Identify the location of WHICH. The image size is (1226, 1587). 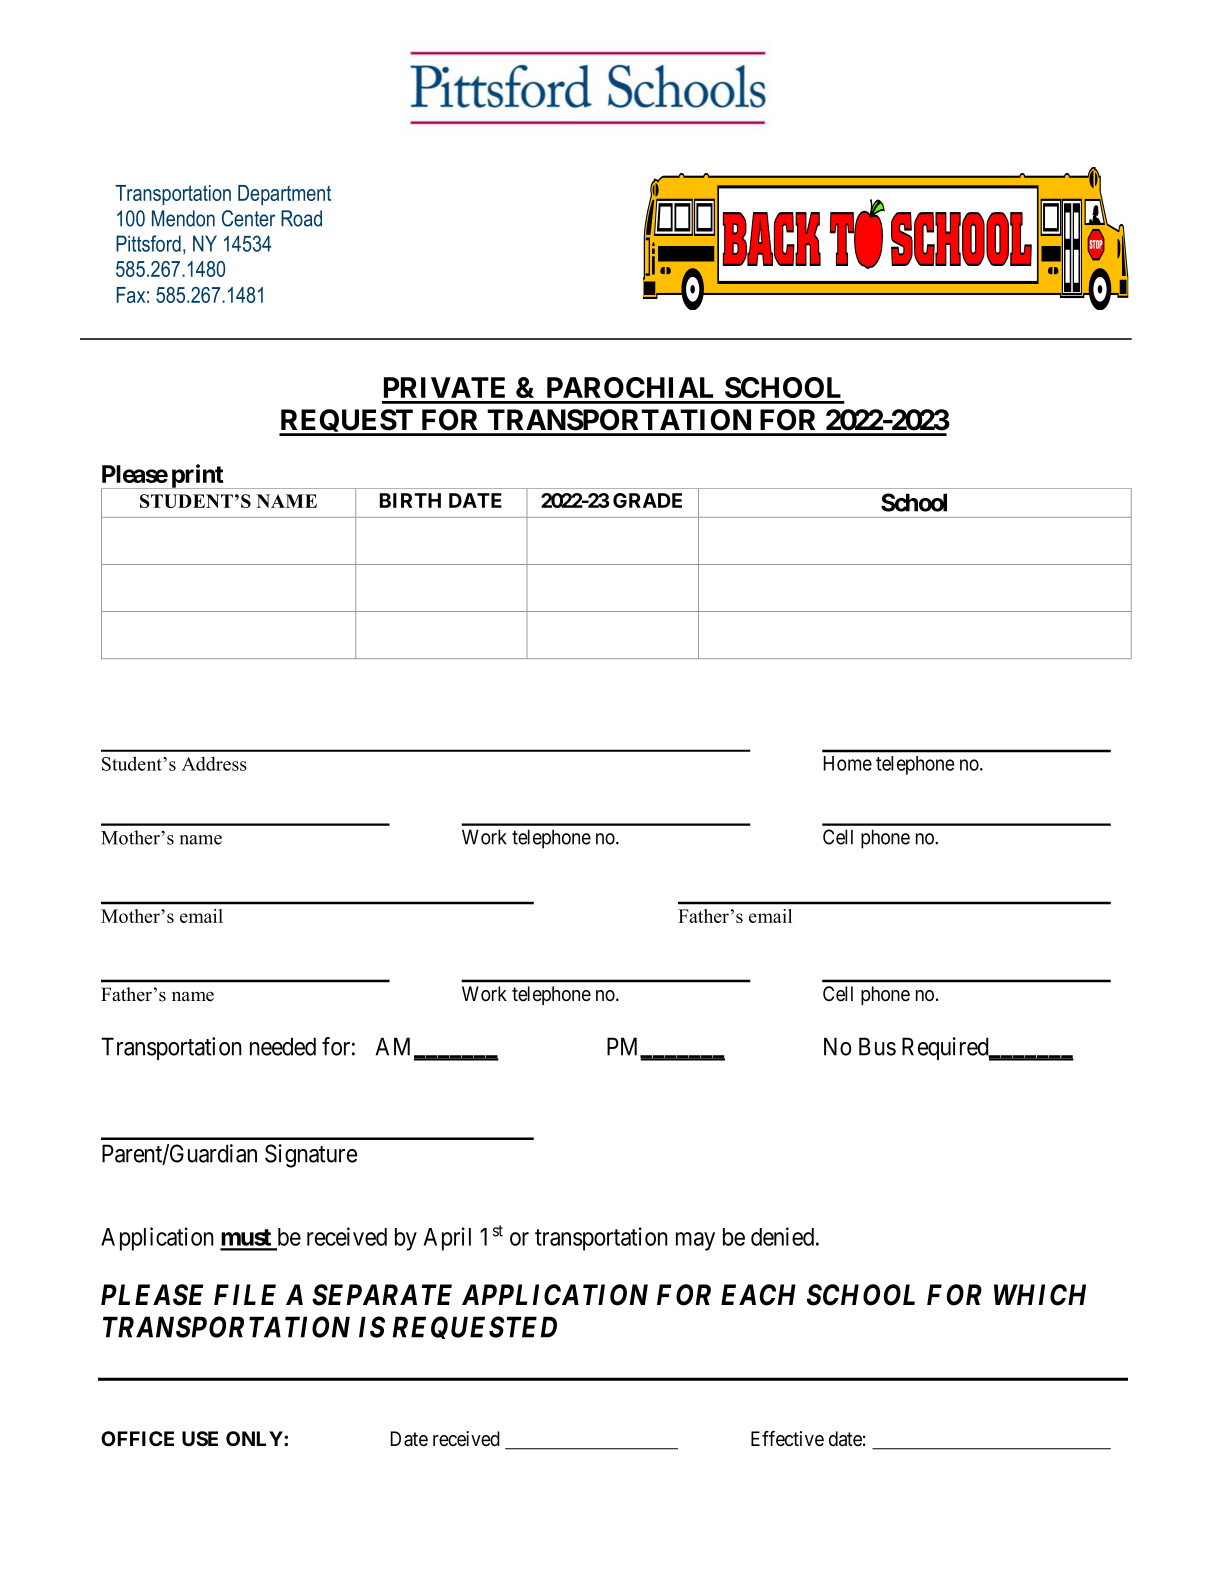
(1040, 1295).
